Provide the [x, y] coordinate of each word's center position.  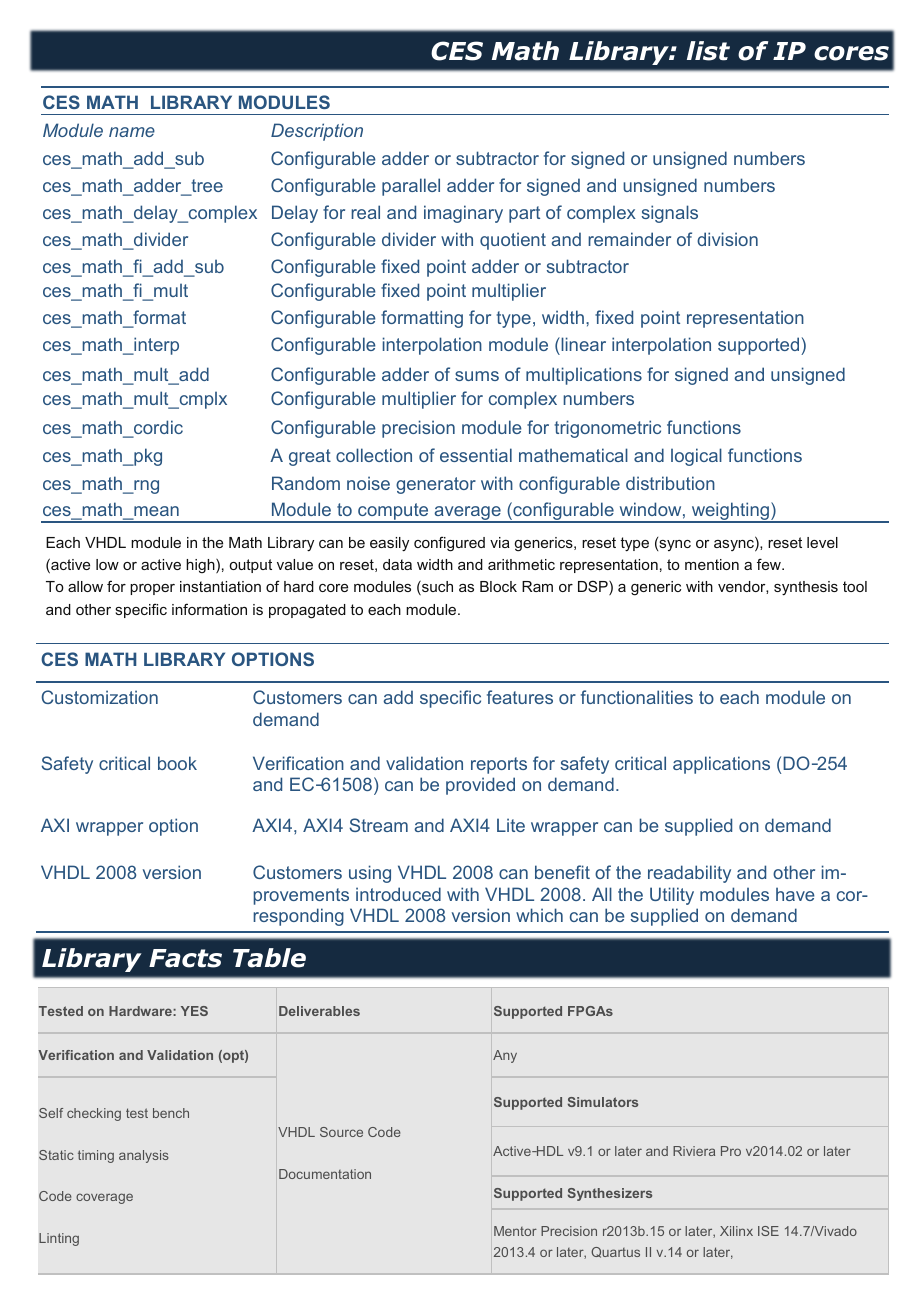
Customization [100, 697]
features [520, 697]
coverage [104, 1198]
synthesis [806, 588]
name [132, 132]
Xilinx [736, 1231]
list [708, 51]
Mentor [515, 1231]
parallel [411, 187]
